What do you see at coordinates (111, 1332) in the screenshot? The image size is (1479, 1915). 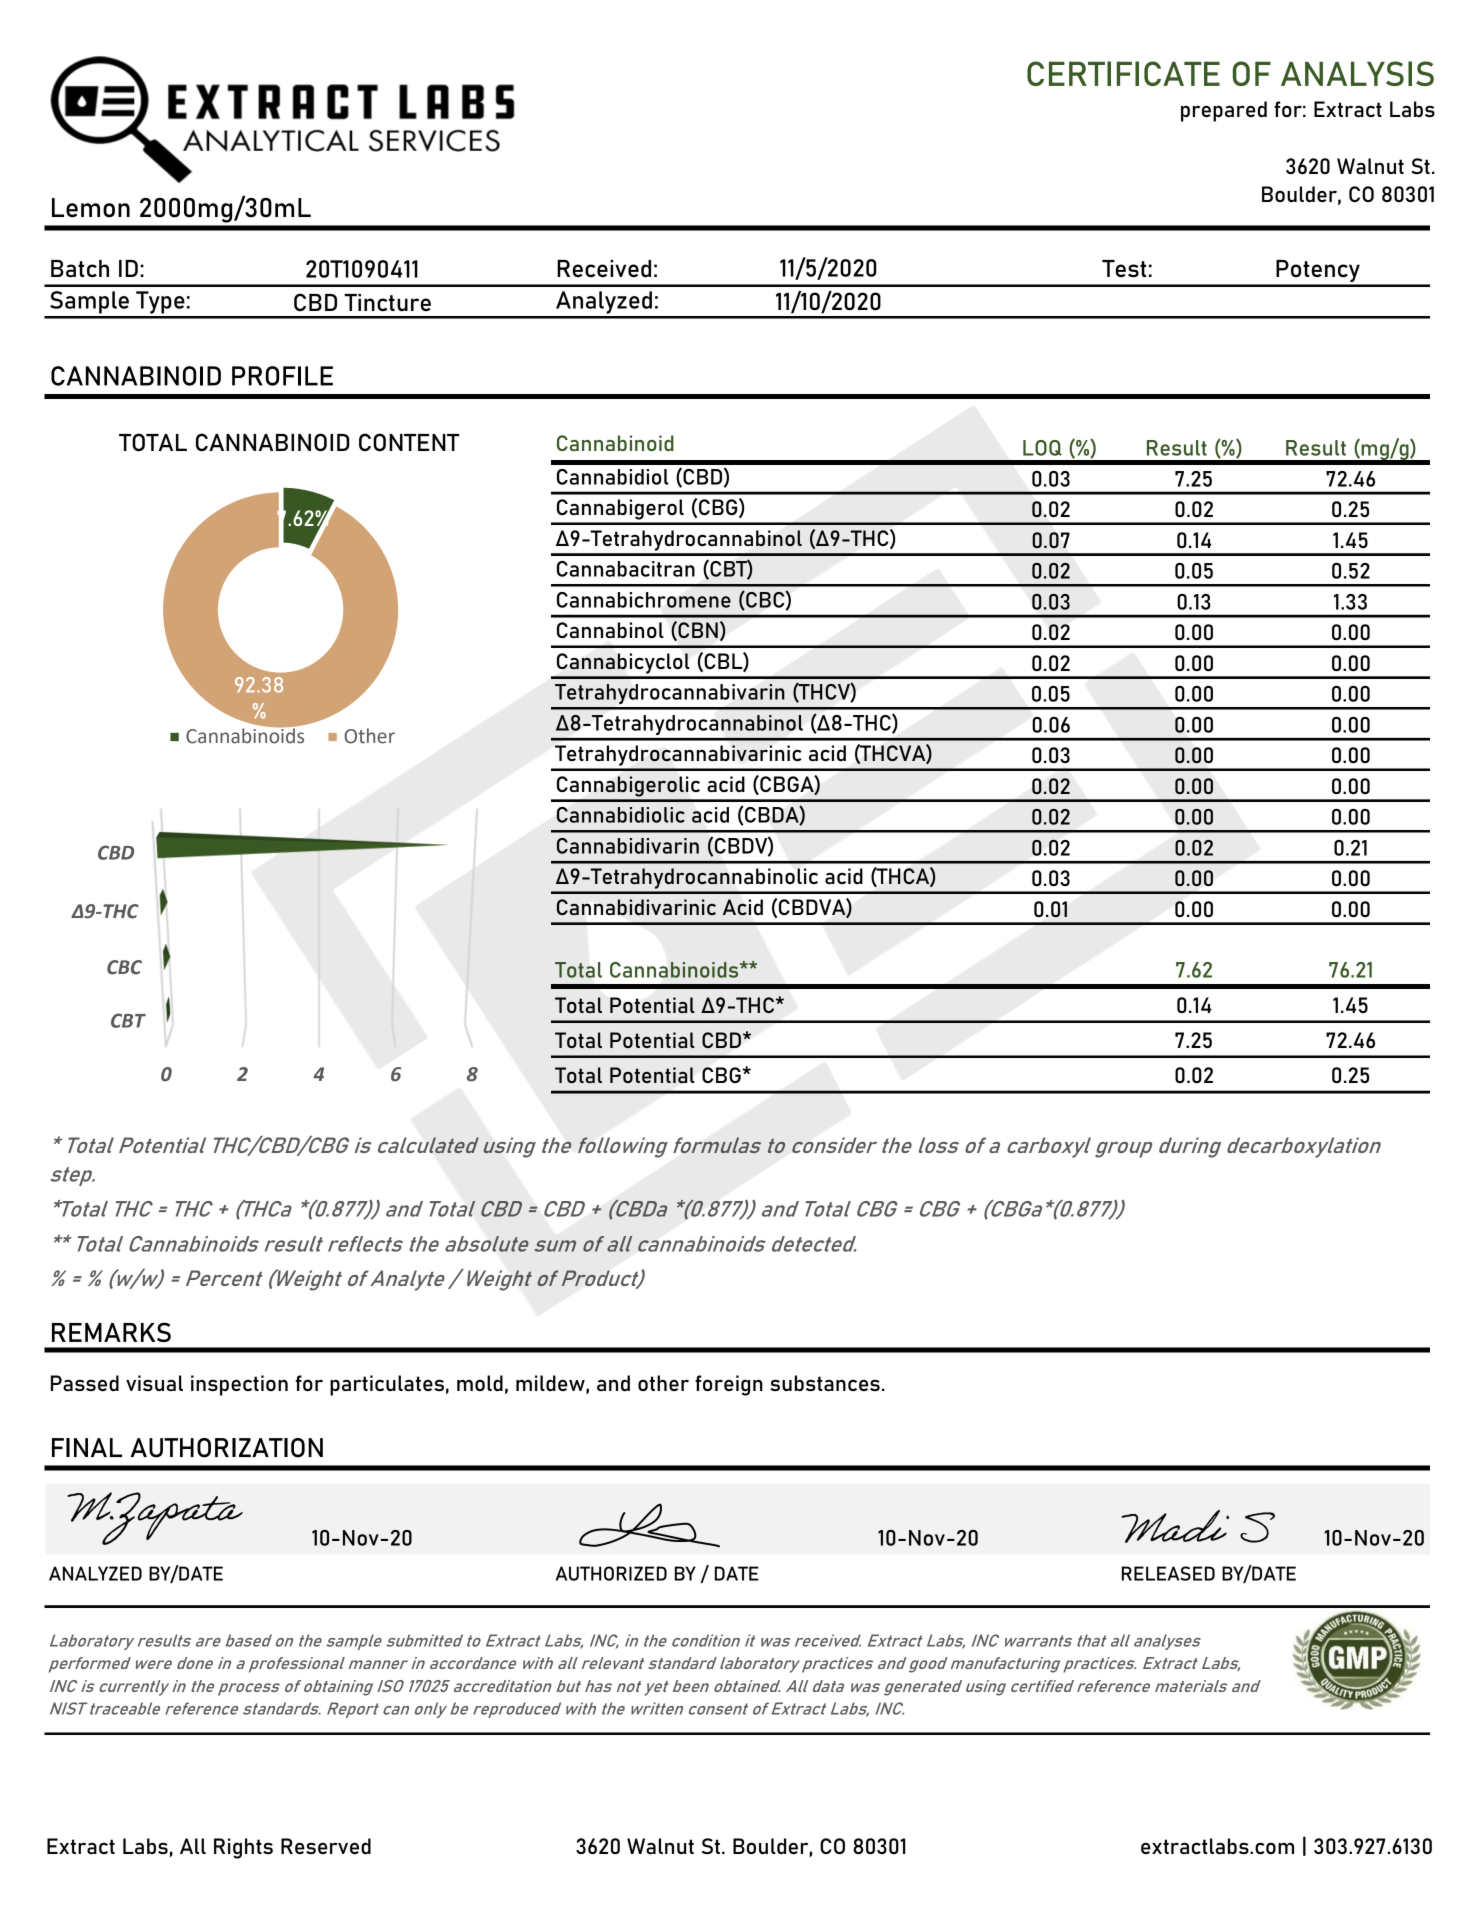 I see `REMARKS` at bounding box center [111, 1332].
